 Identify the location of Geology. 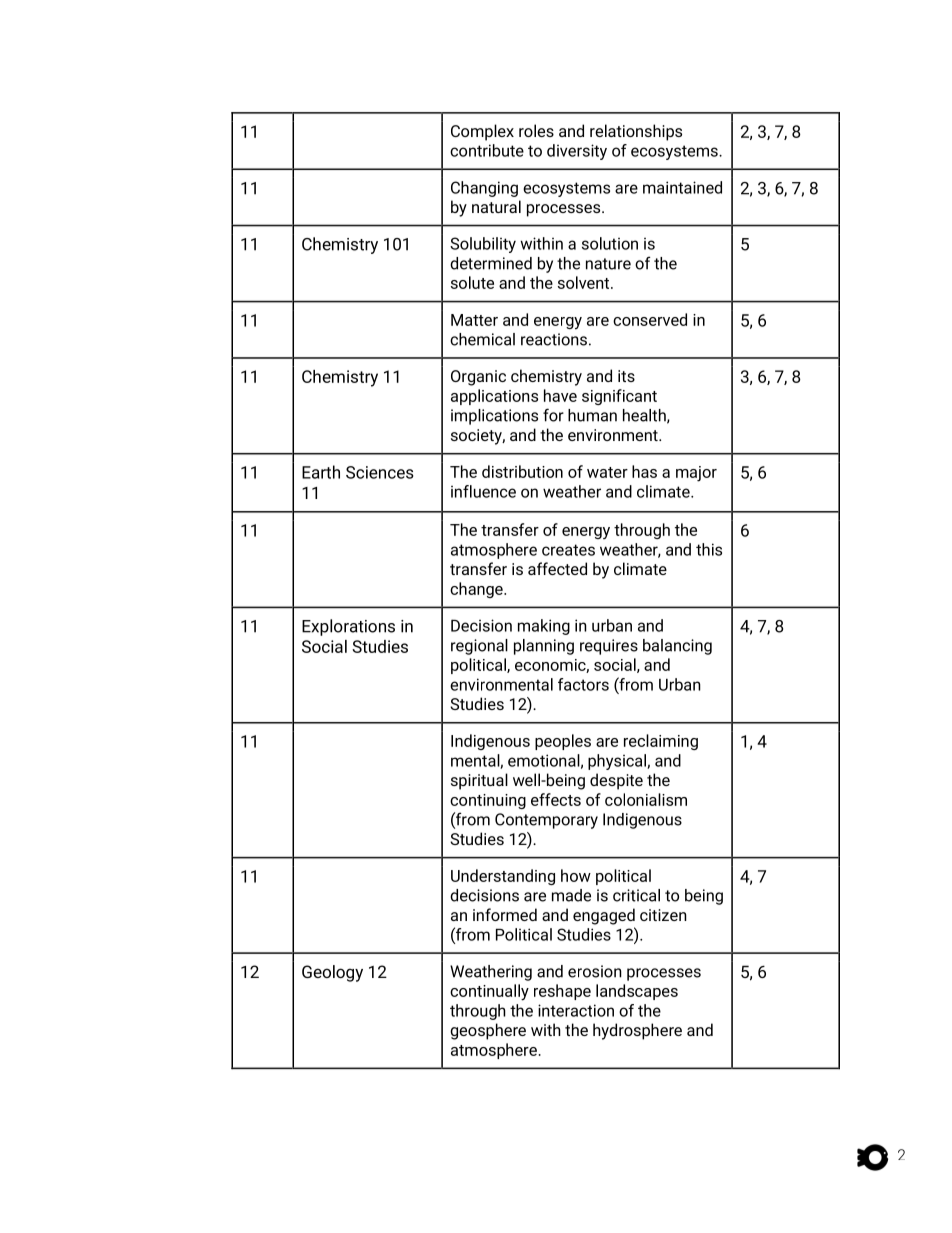
(332, 973).
